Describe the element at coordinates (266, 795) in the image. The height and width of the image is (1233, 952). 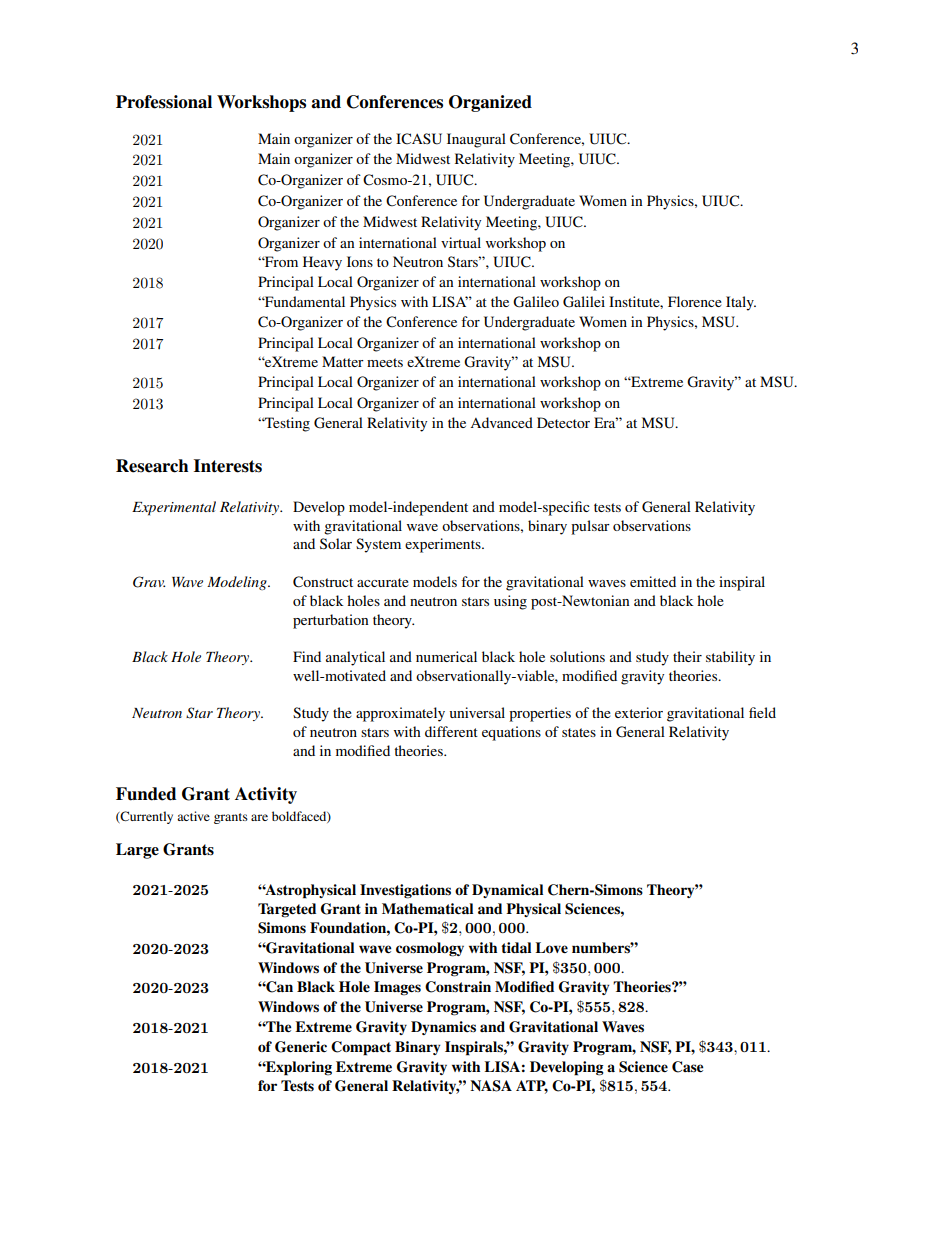
I see `Activity` at that location.
